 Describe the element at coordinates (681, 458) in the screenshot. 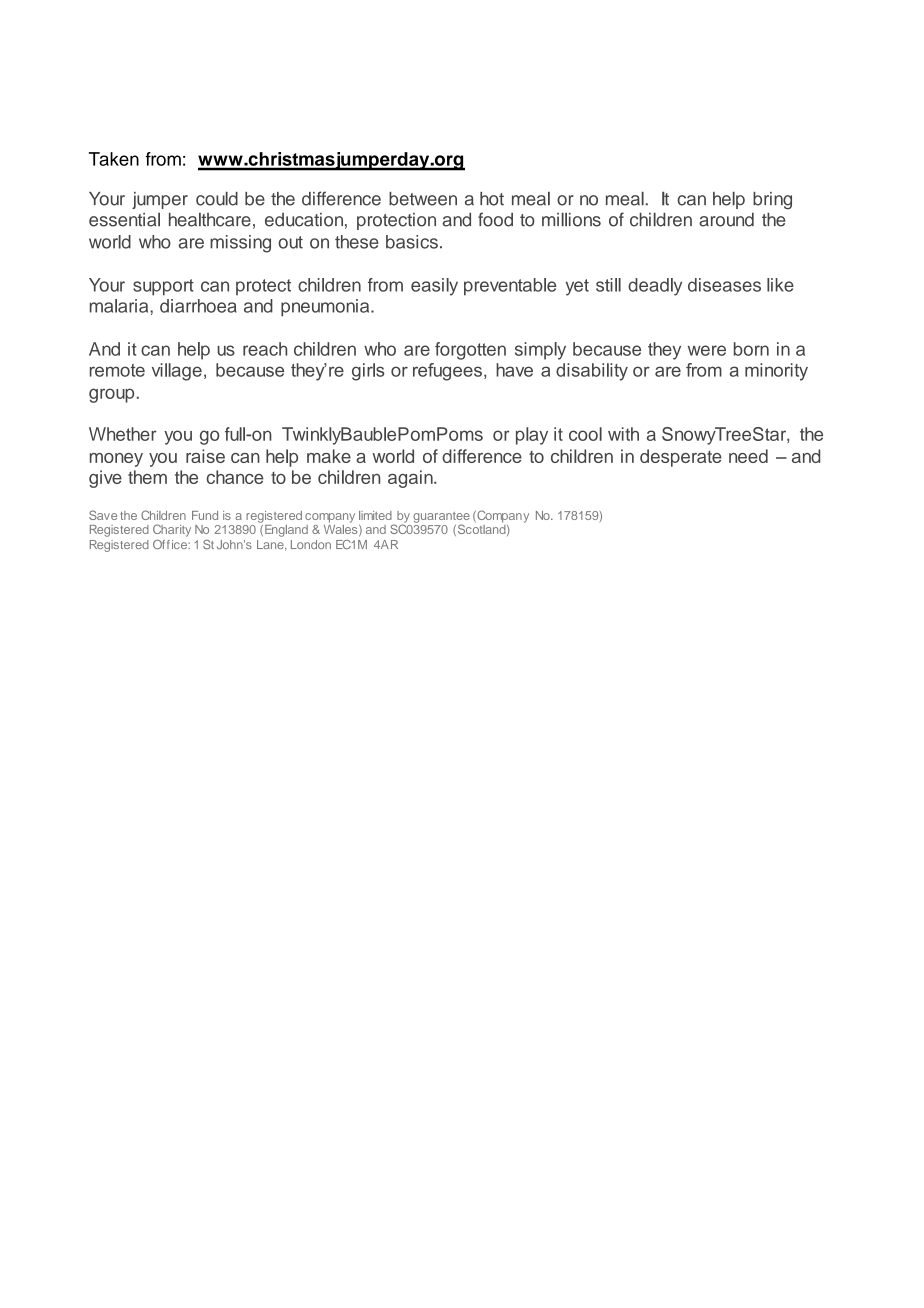

I see `desperate` at that location.
